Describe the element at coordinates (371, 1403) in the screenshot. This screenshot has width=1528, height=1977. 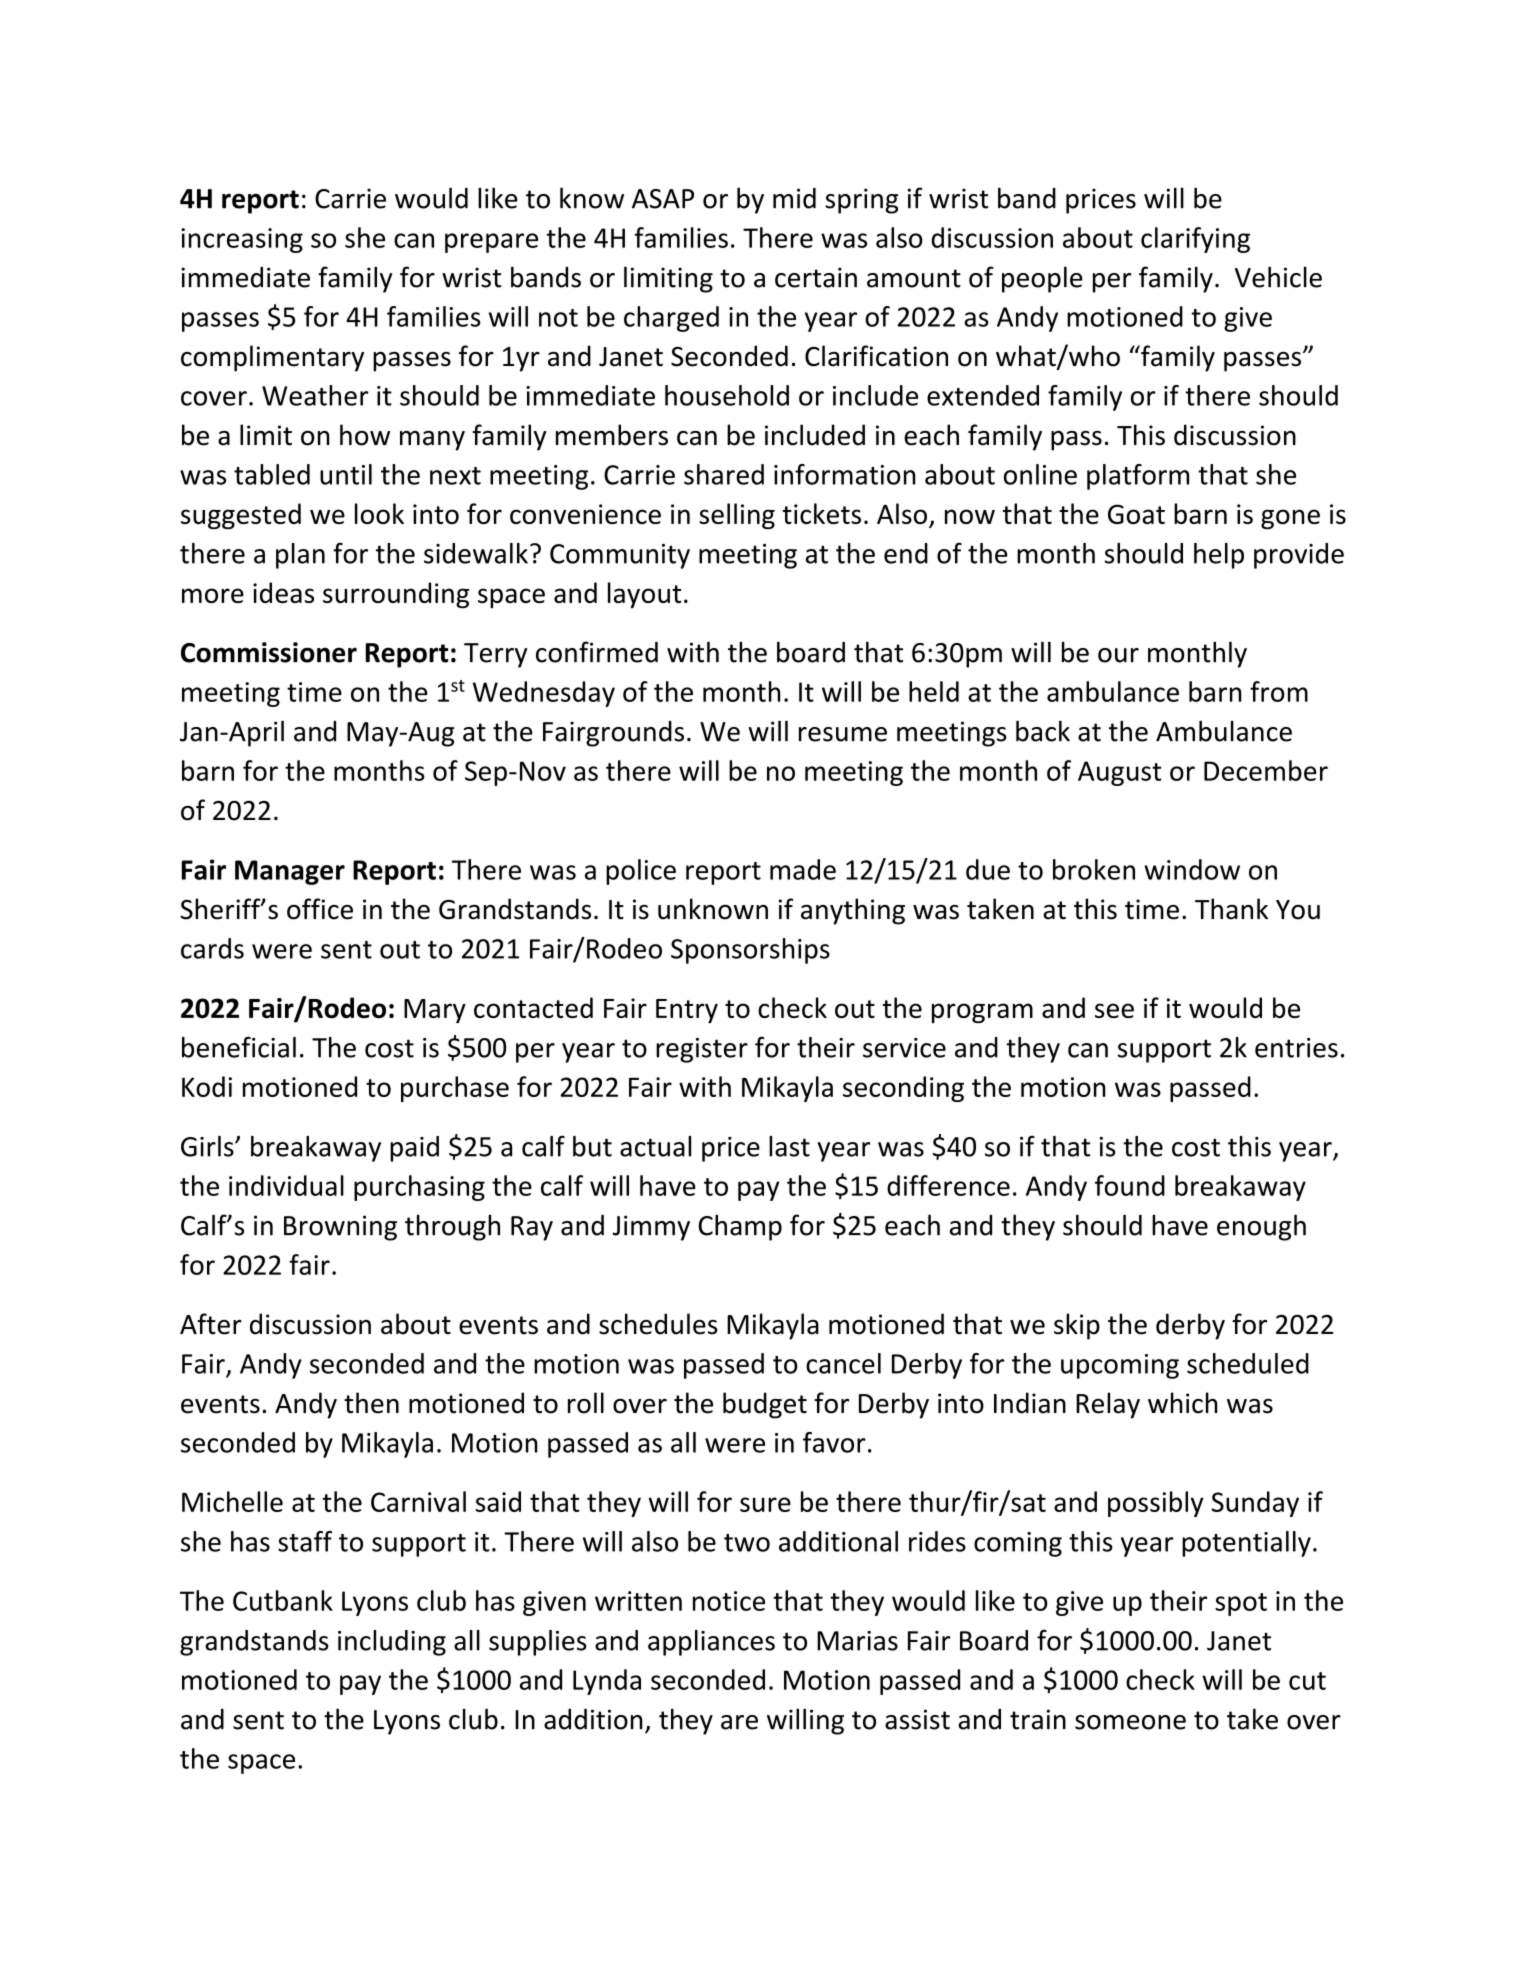
I see `then` at that location.
